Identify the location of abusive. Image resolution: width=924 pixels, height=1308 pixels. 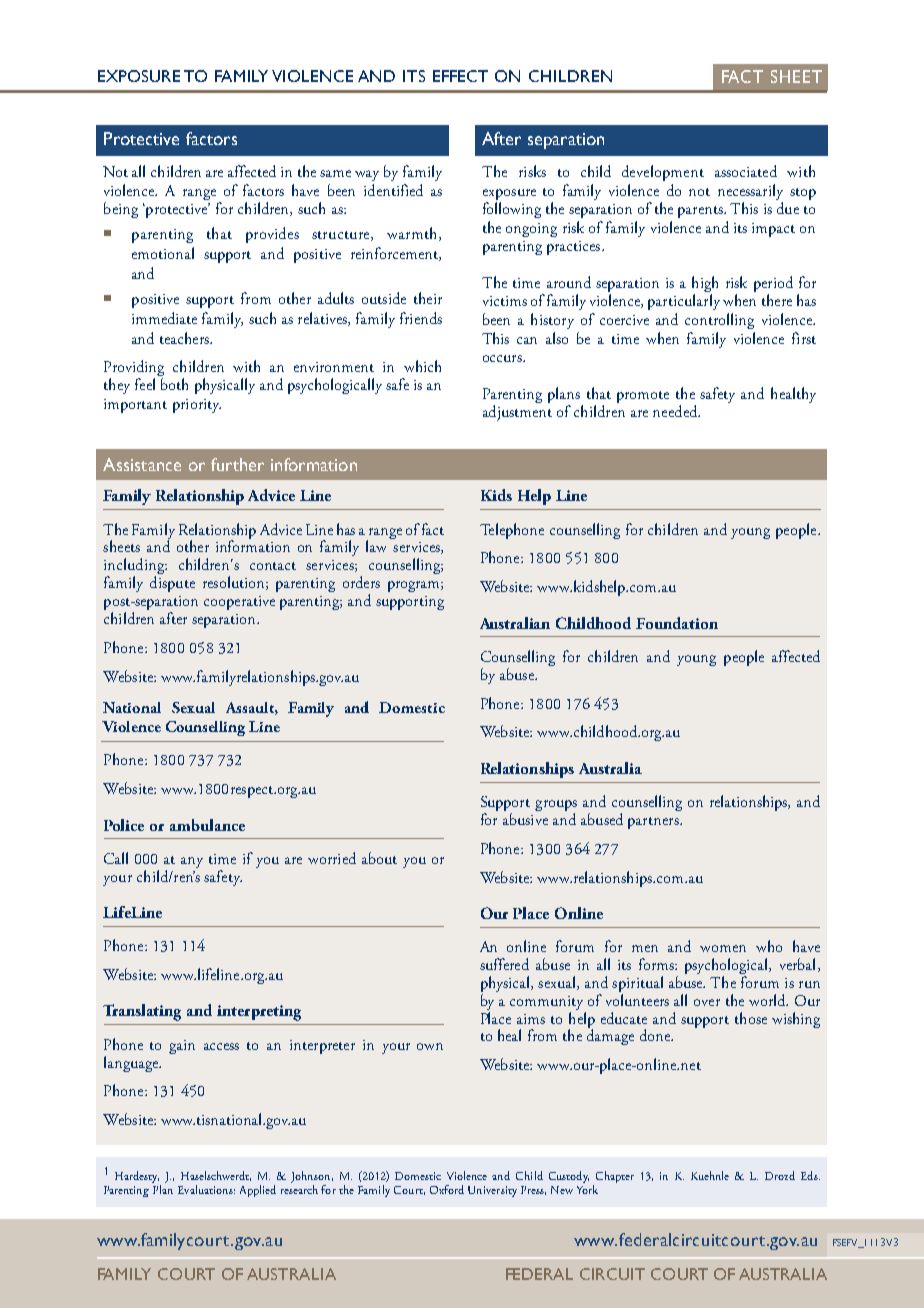
(525, 819).
